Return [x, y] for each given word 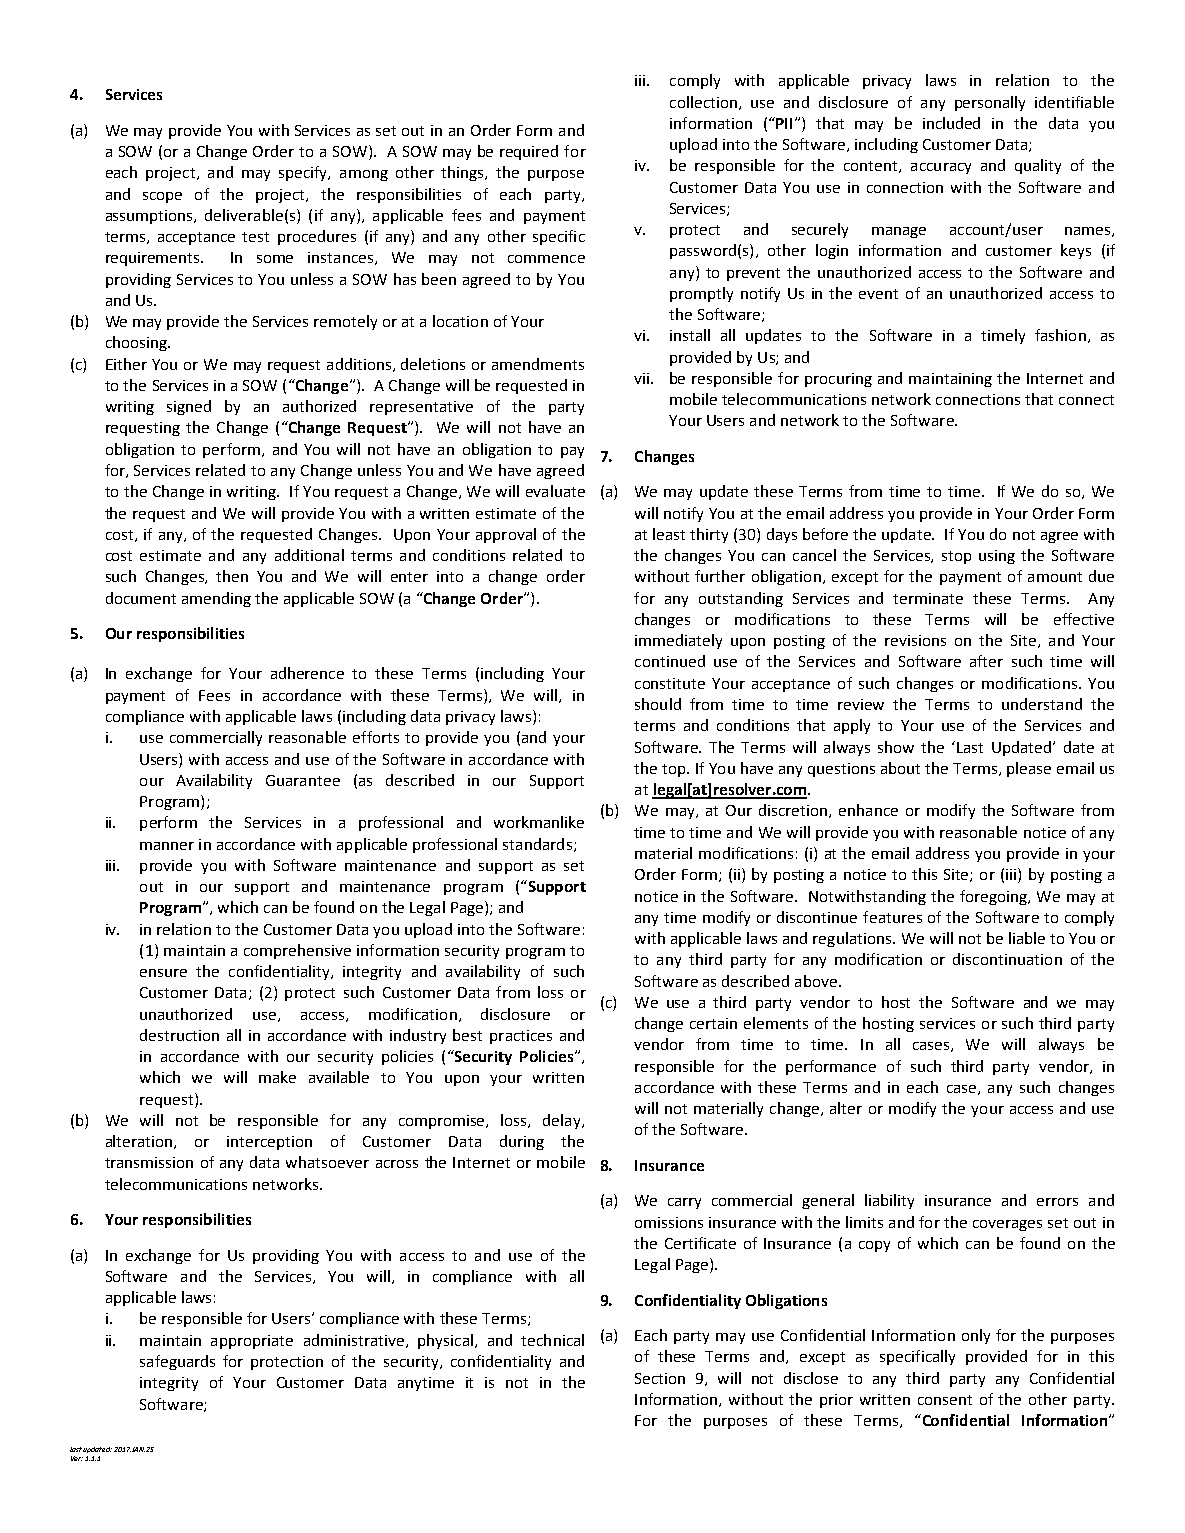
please [1029, 769]
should [658, 704]
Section [660, 1378]
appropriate [252, 1342]
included [951, 123]
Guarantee [303, 780]
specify [304, 173]
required [529, 152]
